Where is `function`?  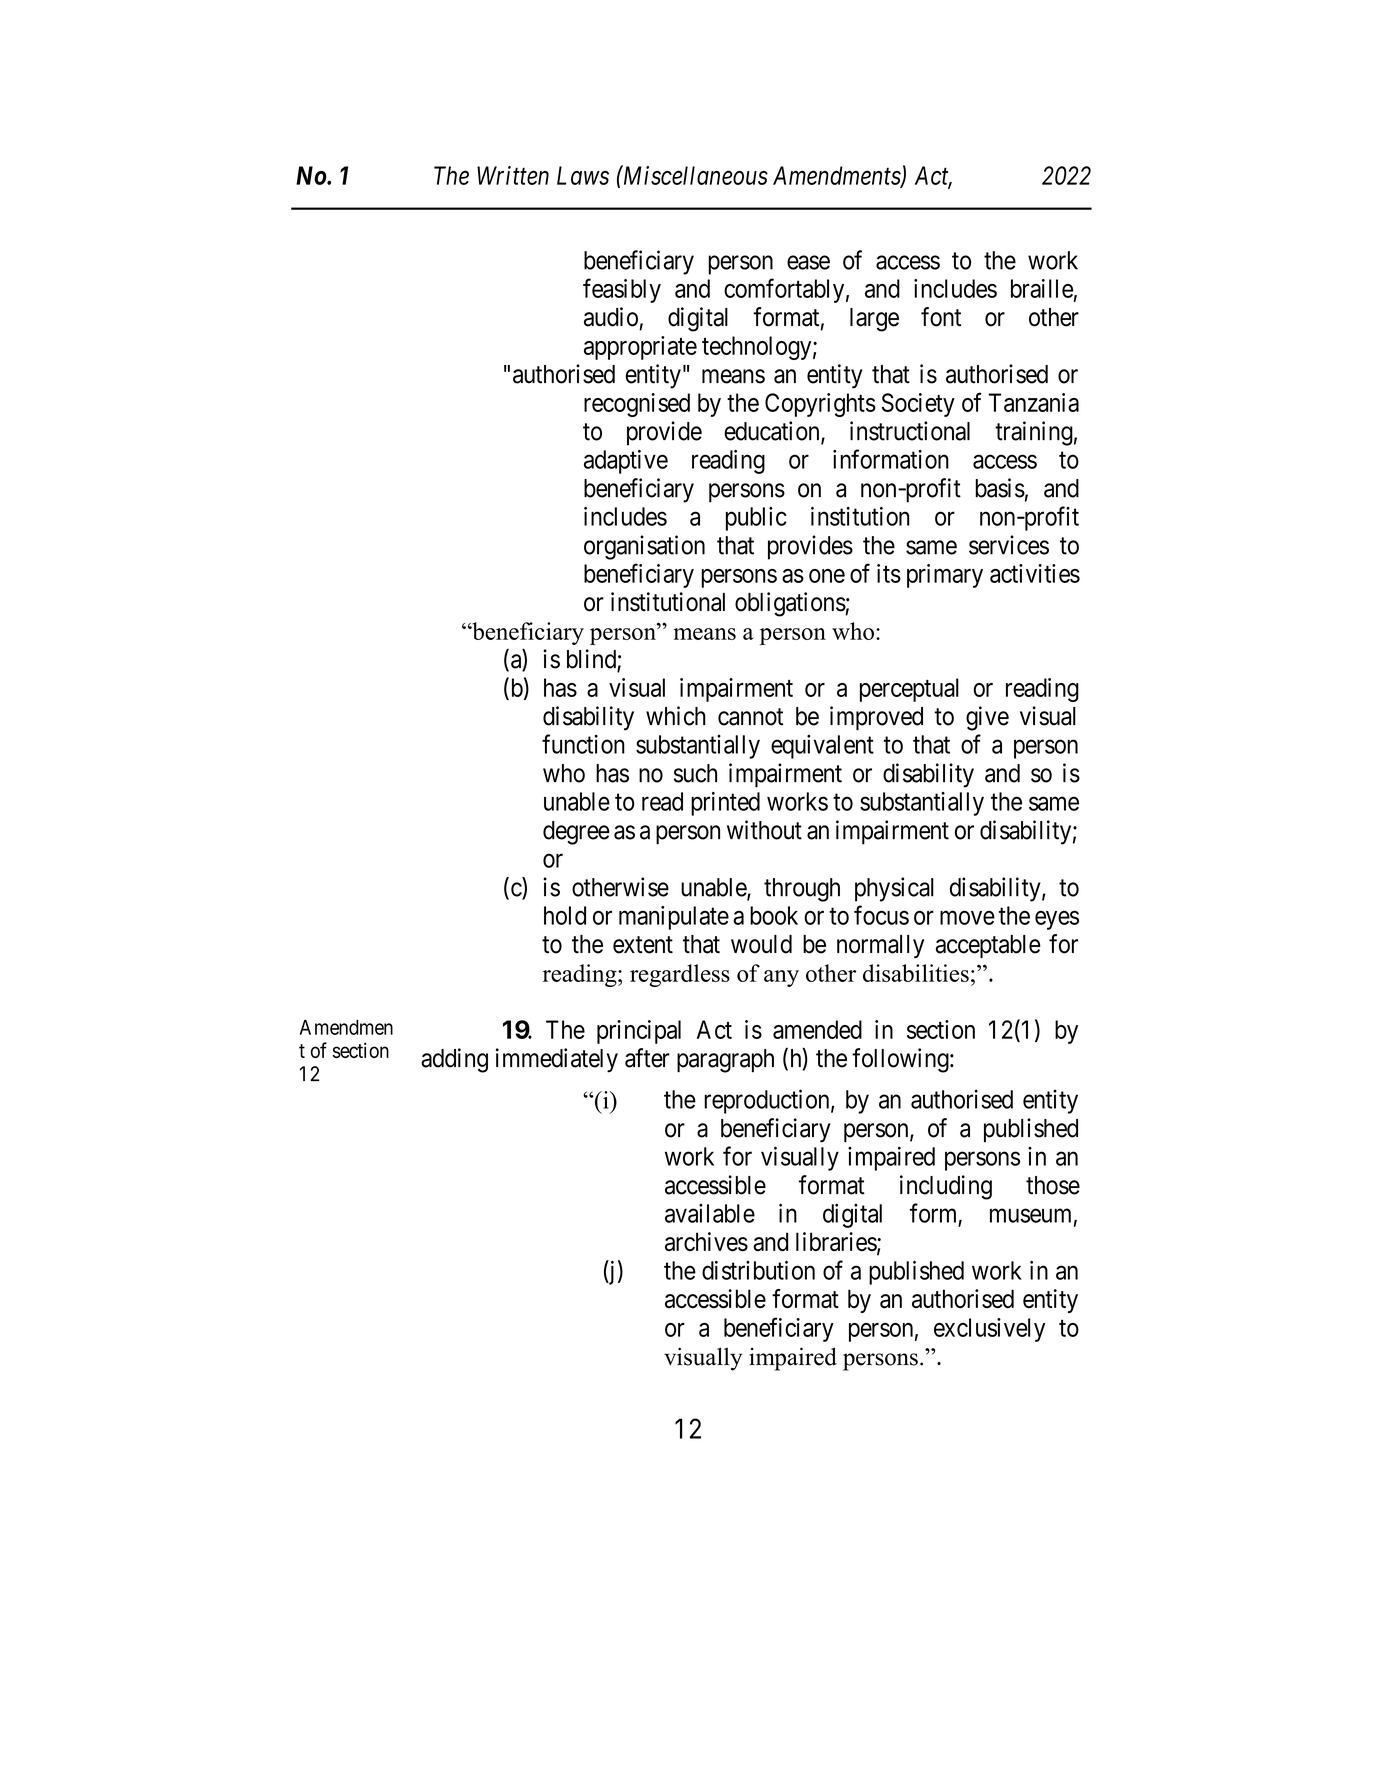 function is located at coordinates (583, 744).
